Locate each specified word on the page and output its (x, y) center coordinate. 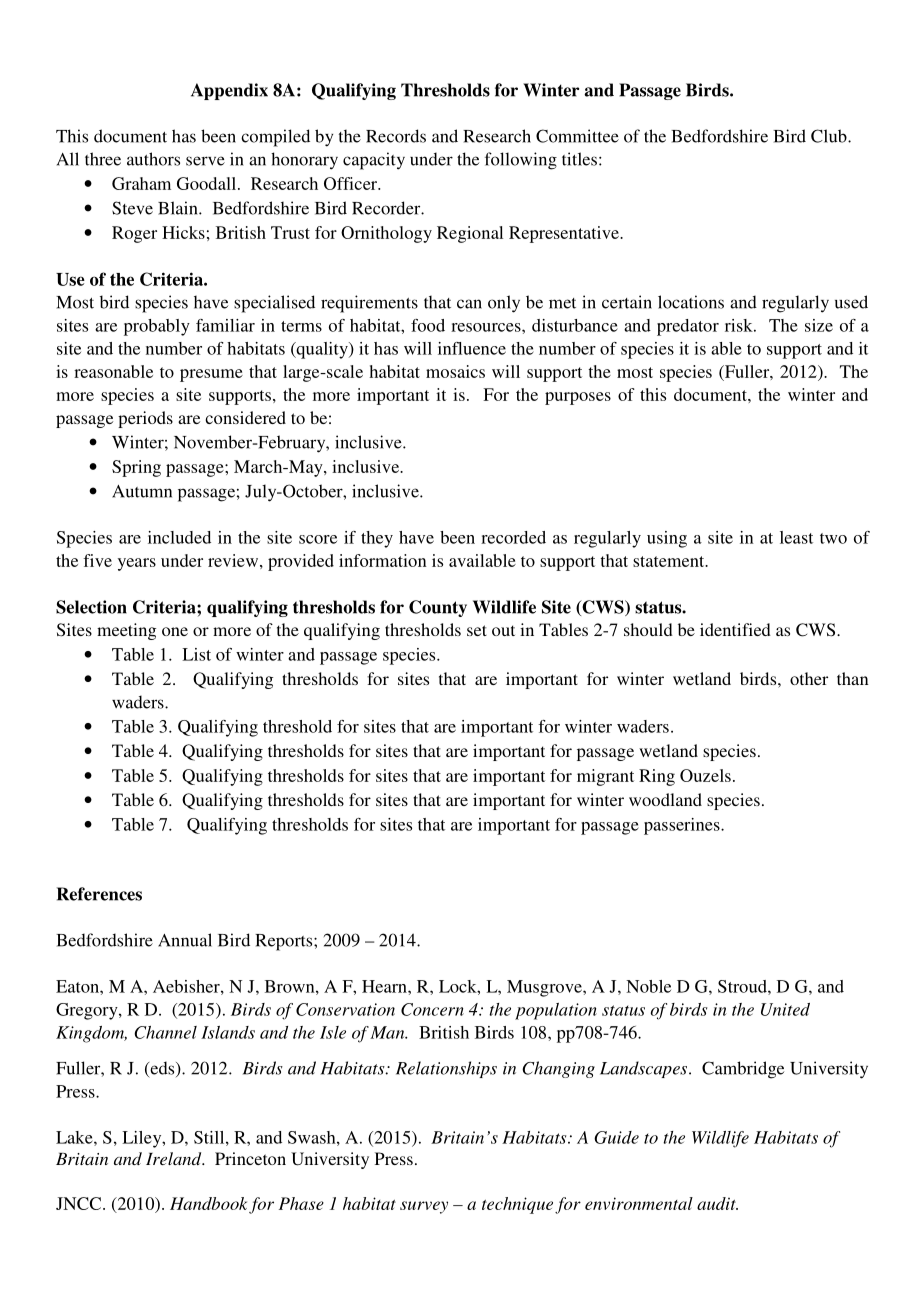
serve (205, 161)
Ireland (175, 1158)
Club (830, 136)
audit (717, 1203)
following (521, 161)
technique (517, 1205)
